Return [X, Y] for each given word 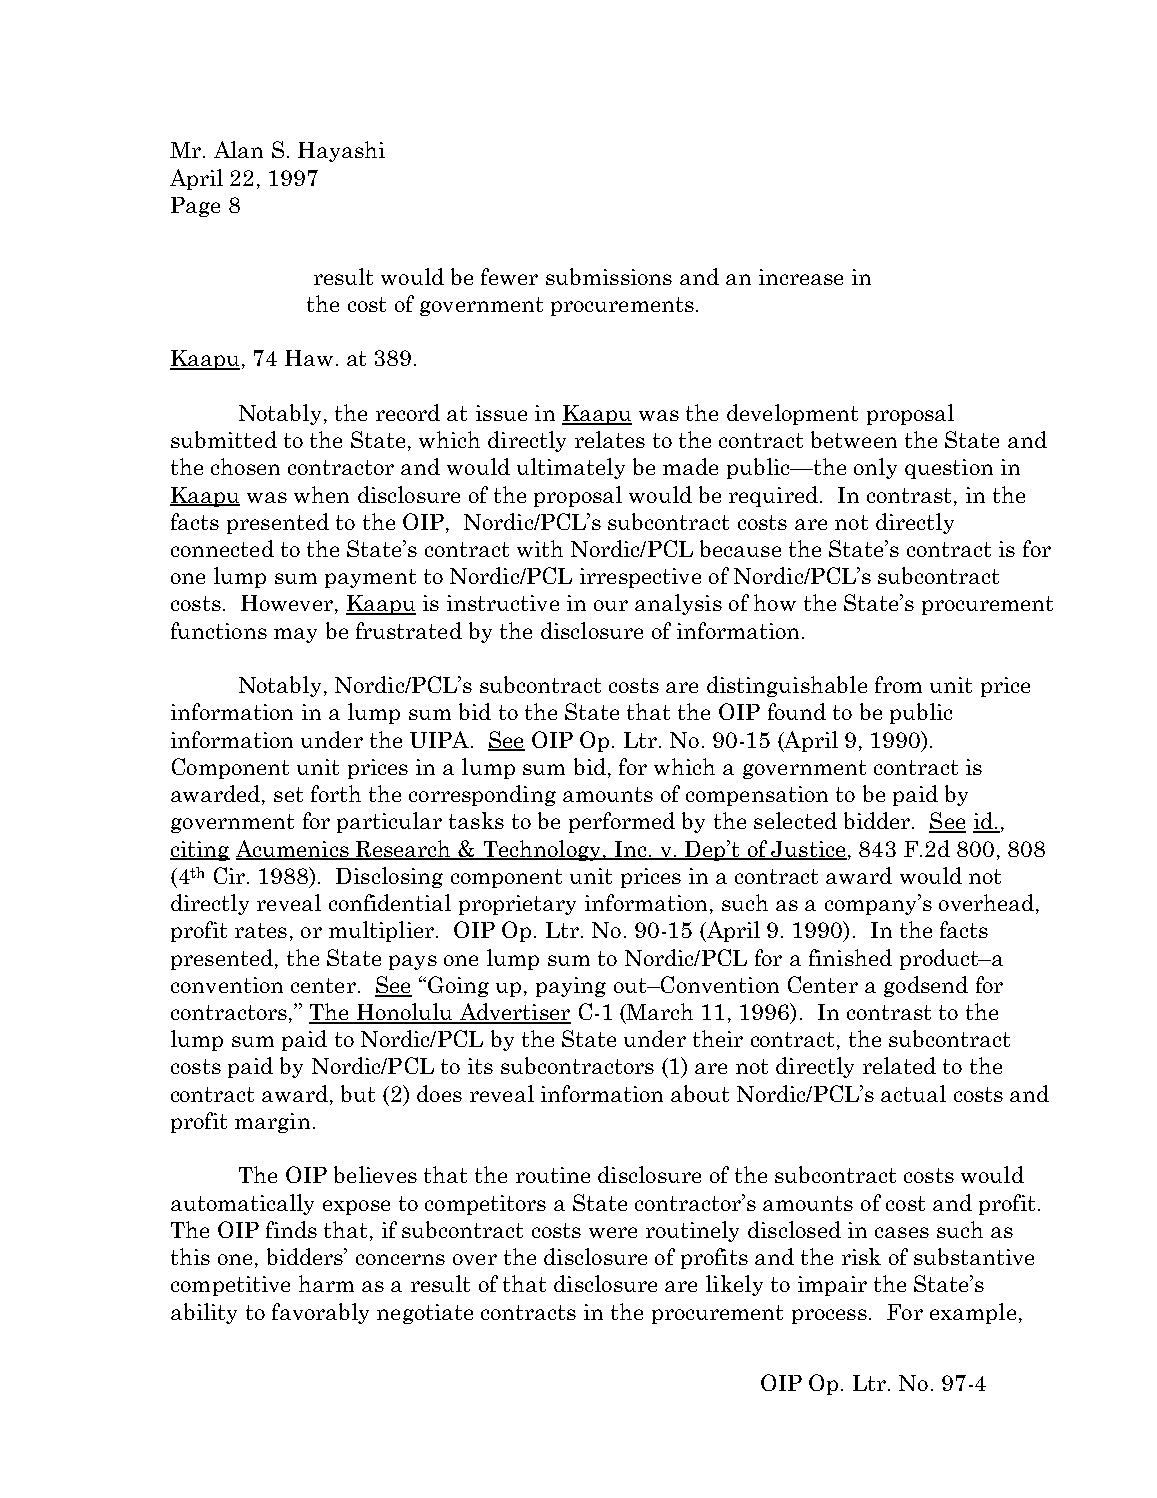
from [898, 684]
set [288, 794]
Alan [238, 149]
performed [622, 822]
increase [801, 277]
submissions [609, 276]
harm [326, 1283]
